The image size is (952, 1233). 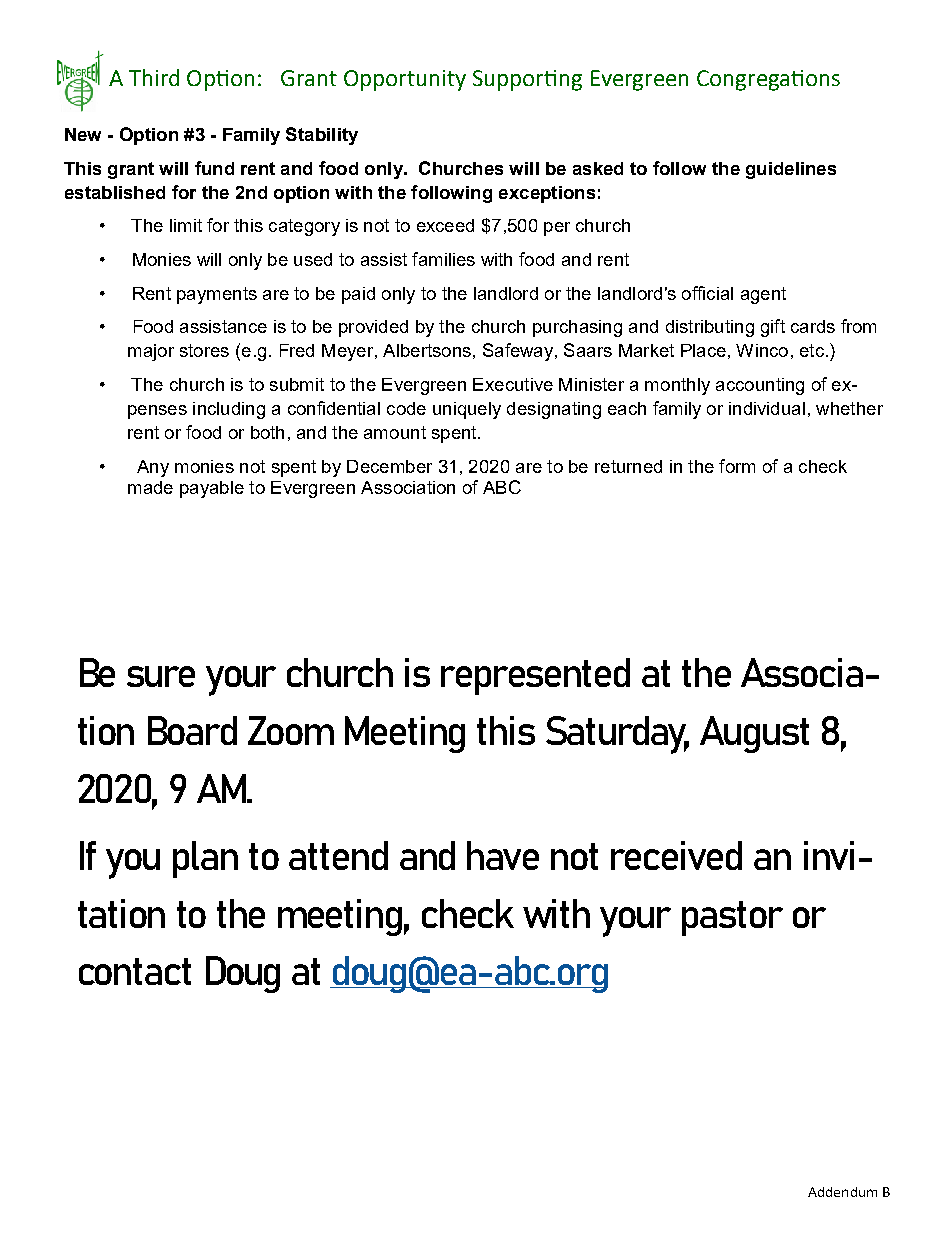 I want to click on Third, so click(x=154, y=77).
